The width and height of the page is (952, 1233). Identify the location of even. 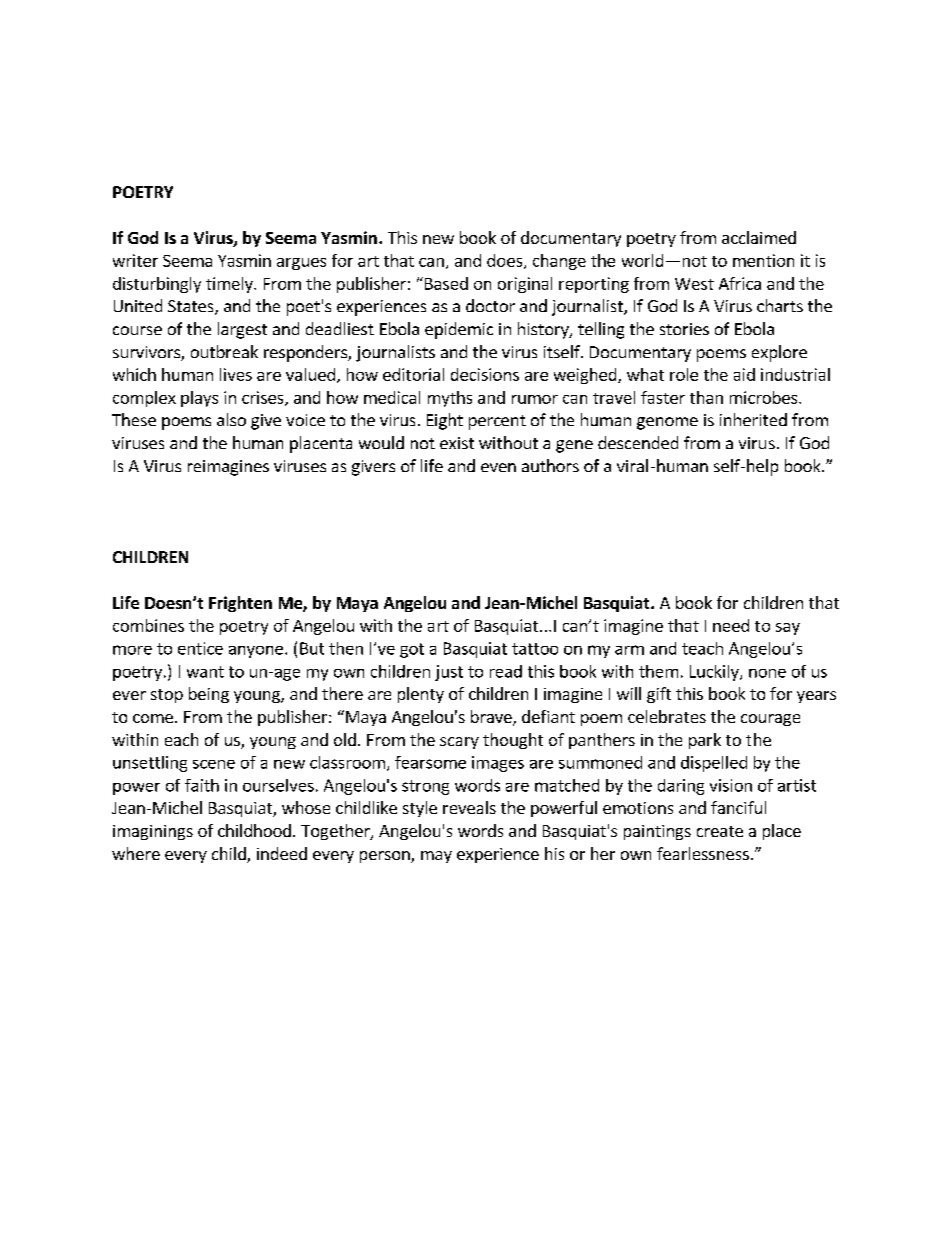
(498, 467).
